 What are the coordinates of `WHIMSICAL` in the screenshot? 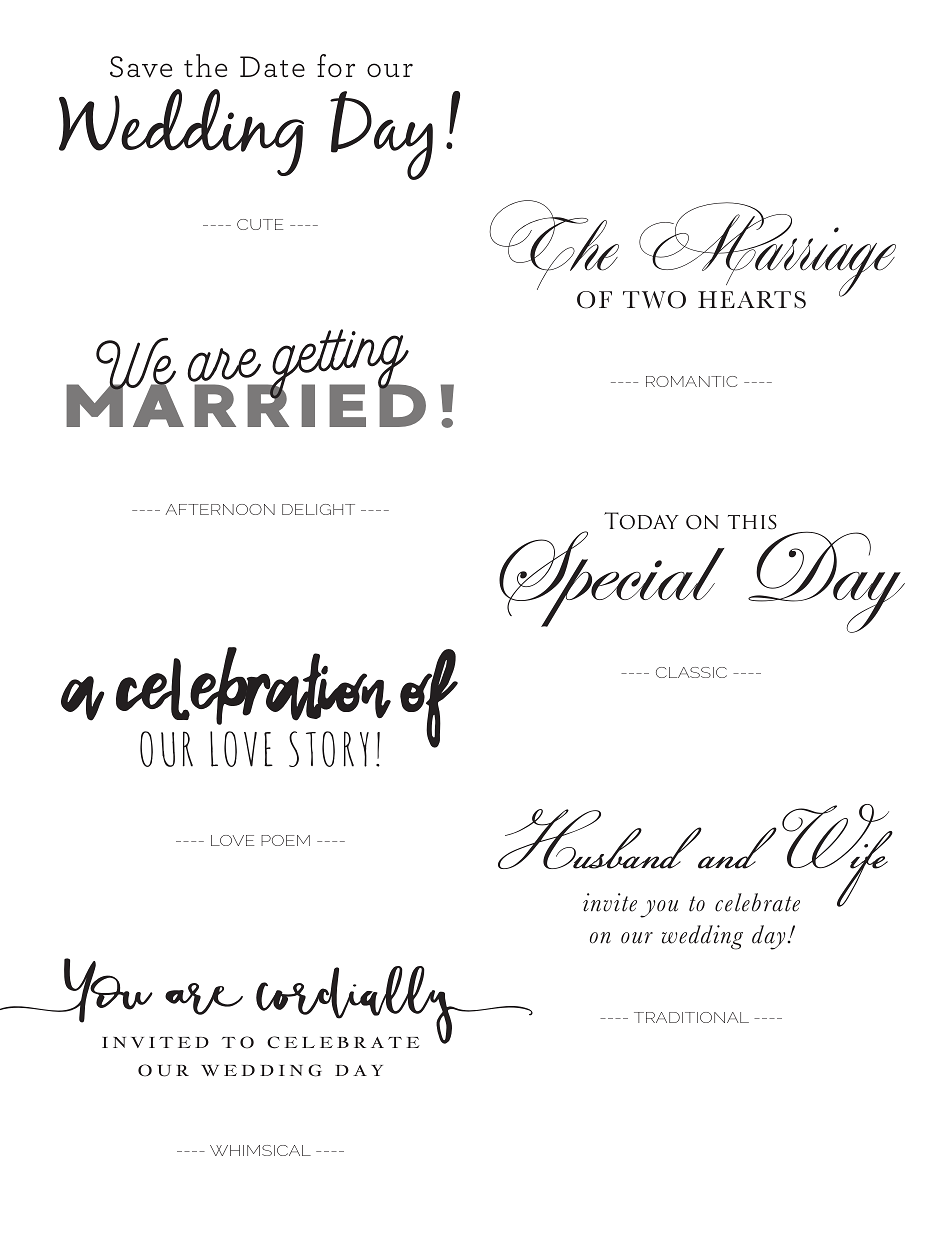 It's located at (260, 1150).
